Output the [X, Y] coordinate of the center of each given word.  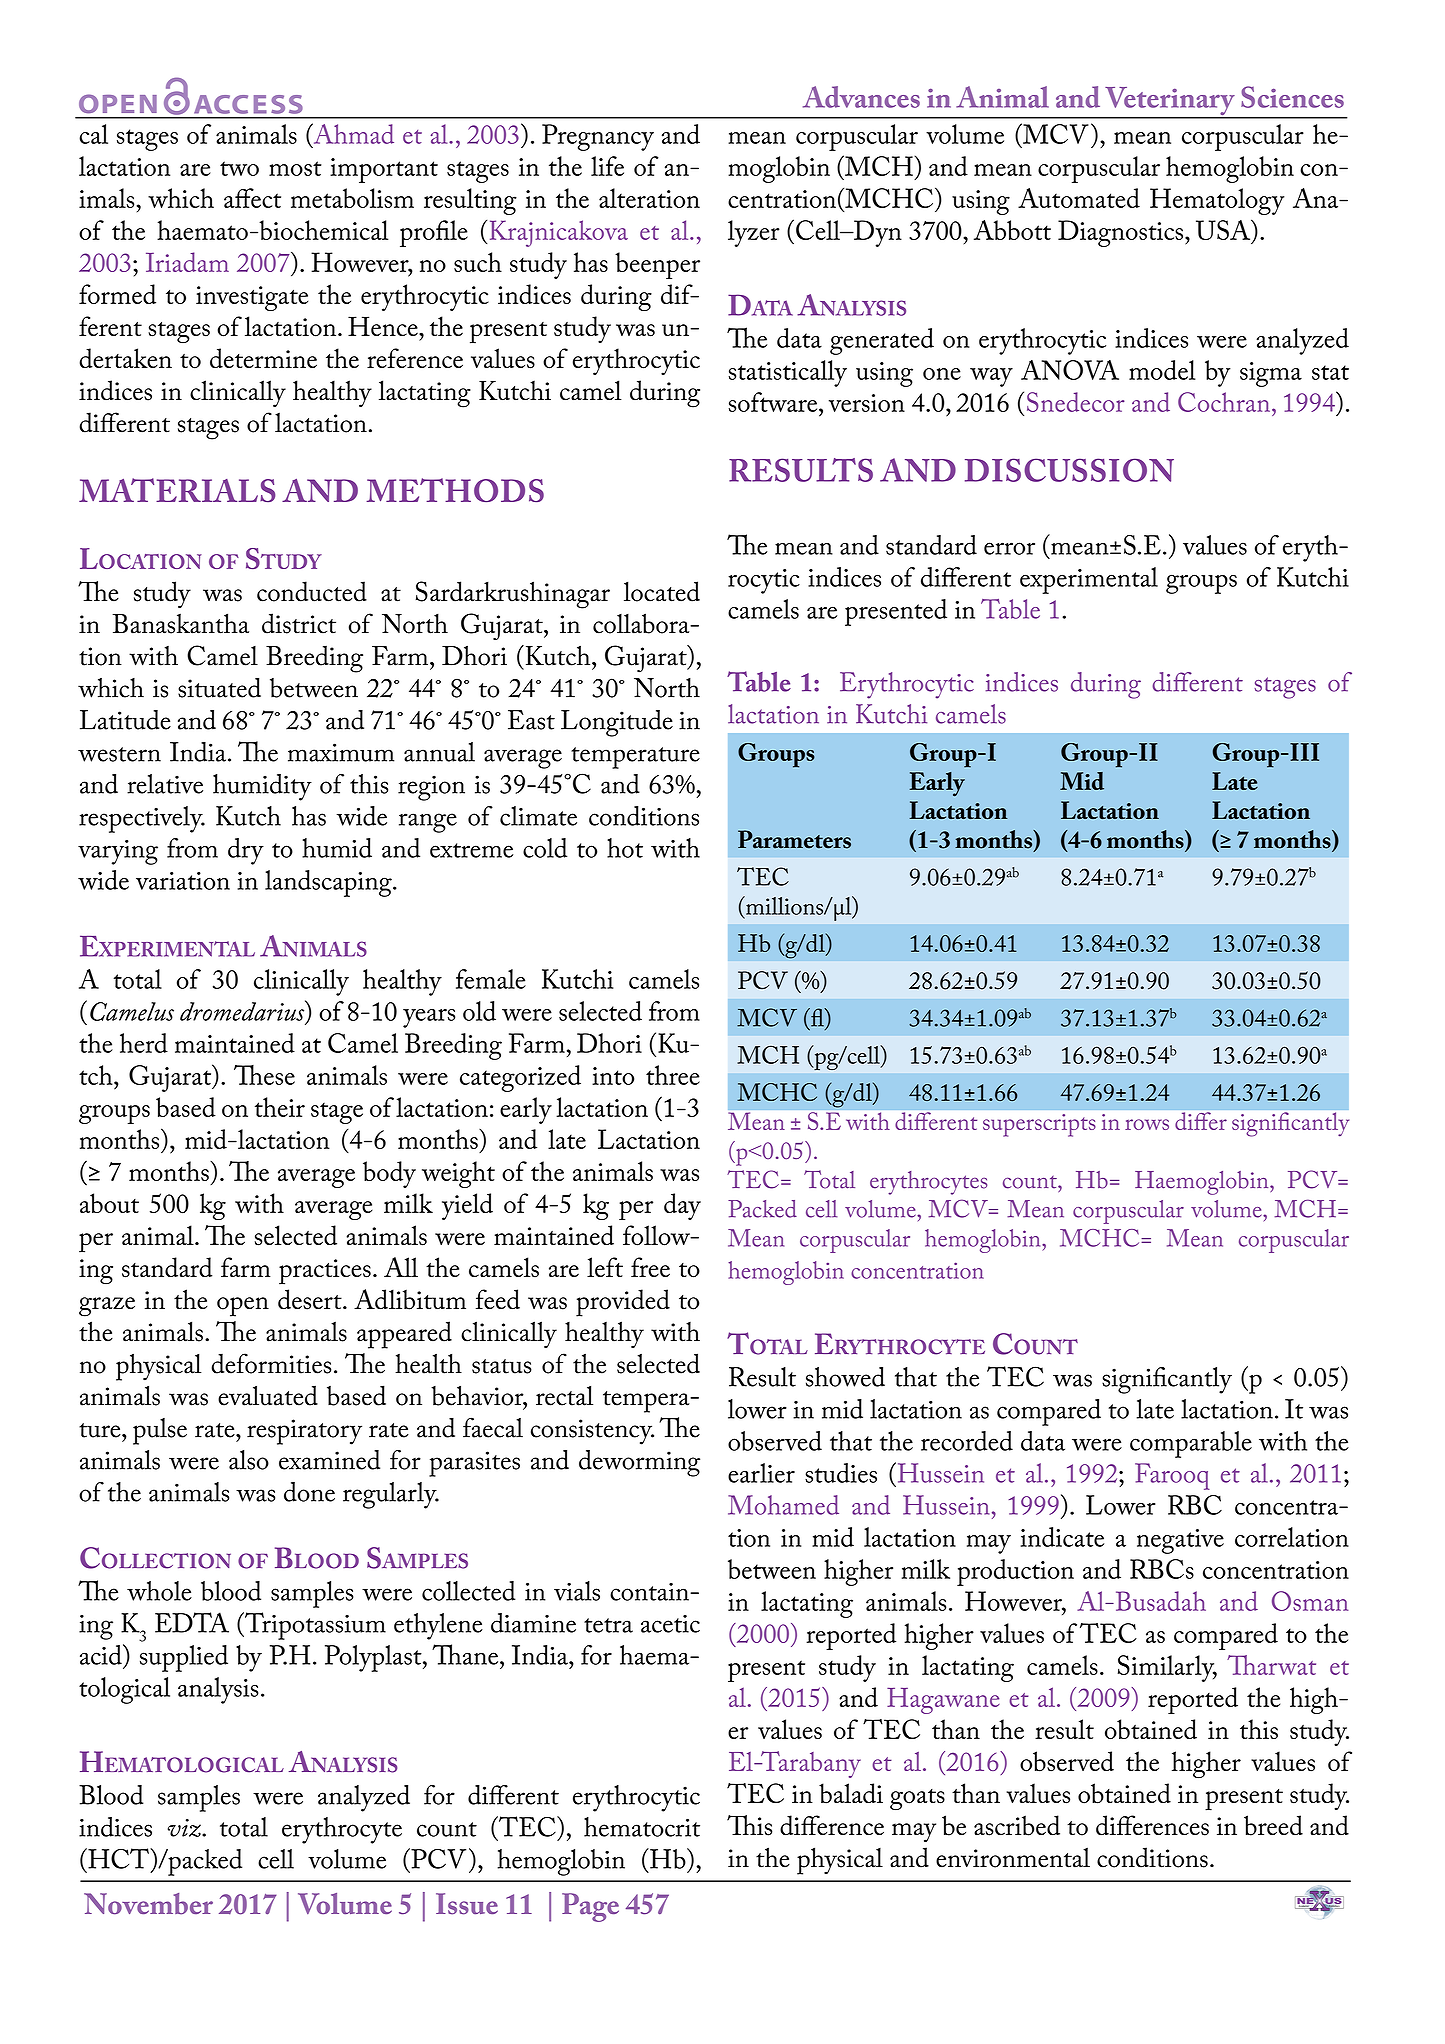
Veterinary [1170, 102]
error [1009, 548]
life [607, 166]
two [239, 168]
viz [185, 1828]
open [243, 1307]
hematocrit [642, 1827]
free [650, 1267]
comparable [1191, 1444]
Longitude [617, 723]
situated [219, 687]
